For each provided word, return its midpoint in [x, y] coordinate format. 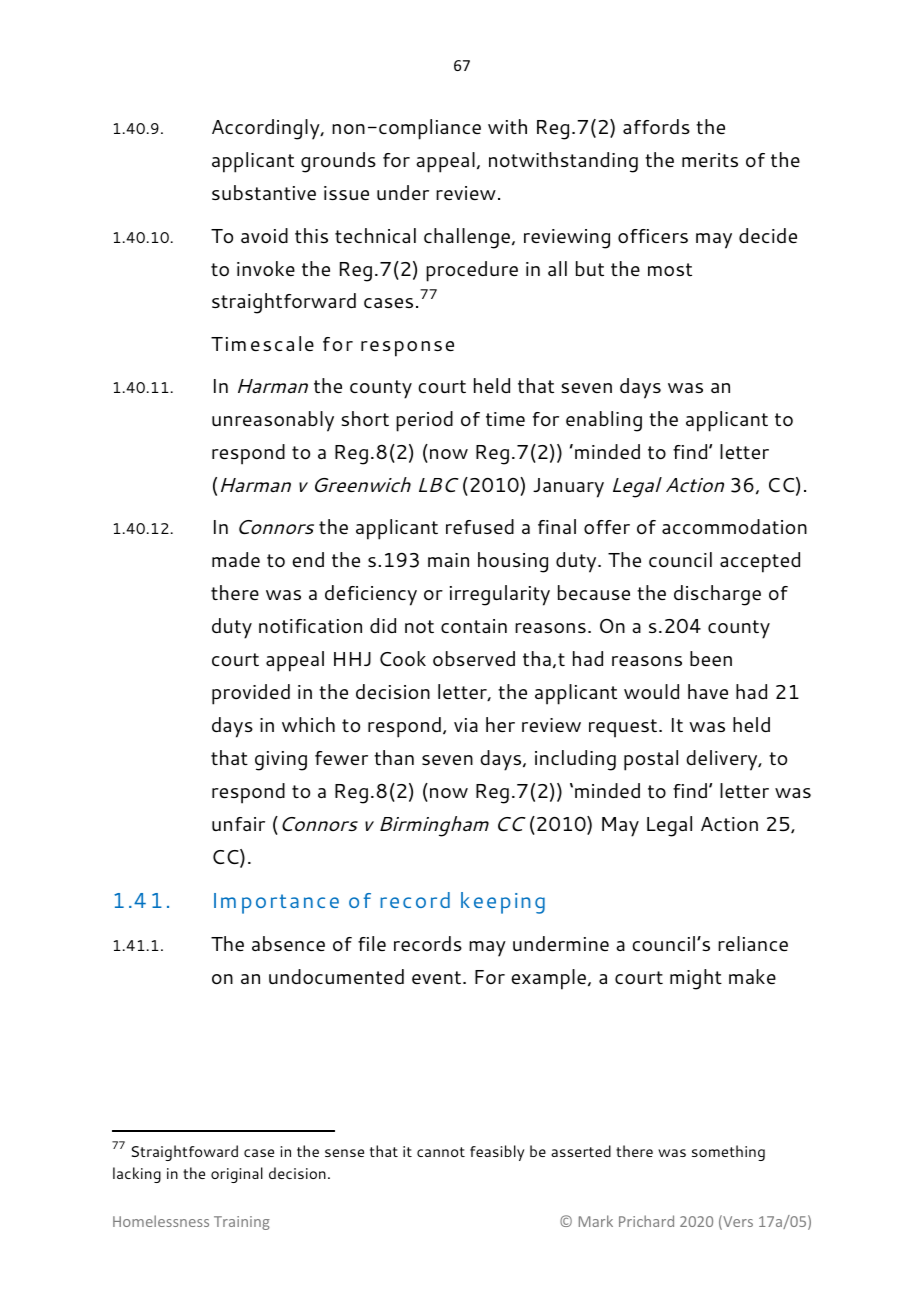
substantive [264, 192]
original [237, 1175]
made [236, 559]
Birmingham [434, 826]
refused [480, 526]
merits [710, 160]
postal [651, 760]
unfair [238, 824]
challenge [467, 238]
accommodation [734, 526]
